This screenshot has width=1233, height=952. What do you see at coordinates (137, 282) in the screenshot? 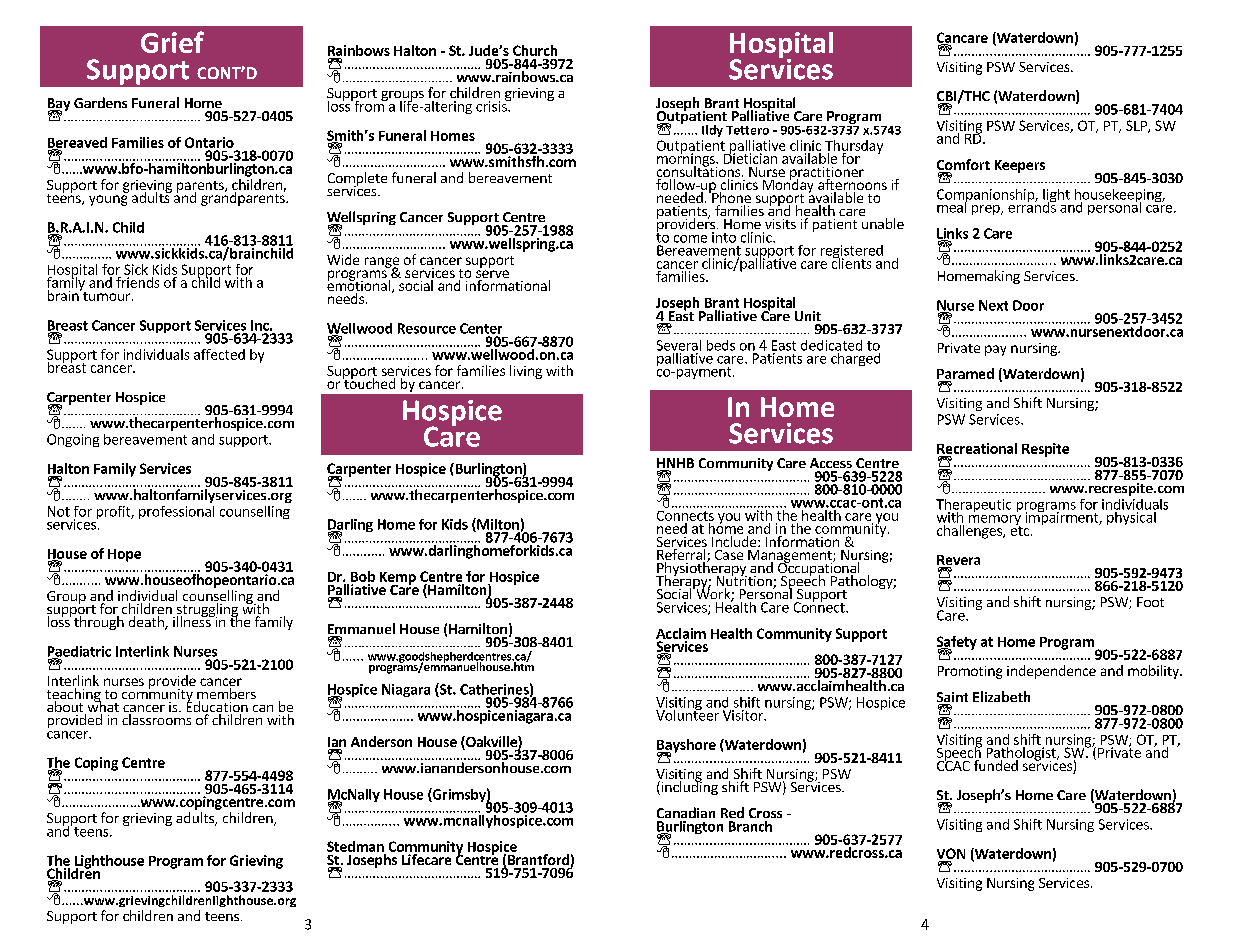
I see `friends` at bounding box center [137, 282].
